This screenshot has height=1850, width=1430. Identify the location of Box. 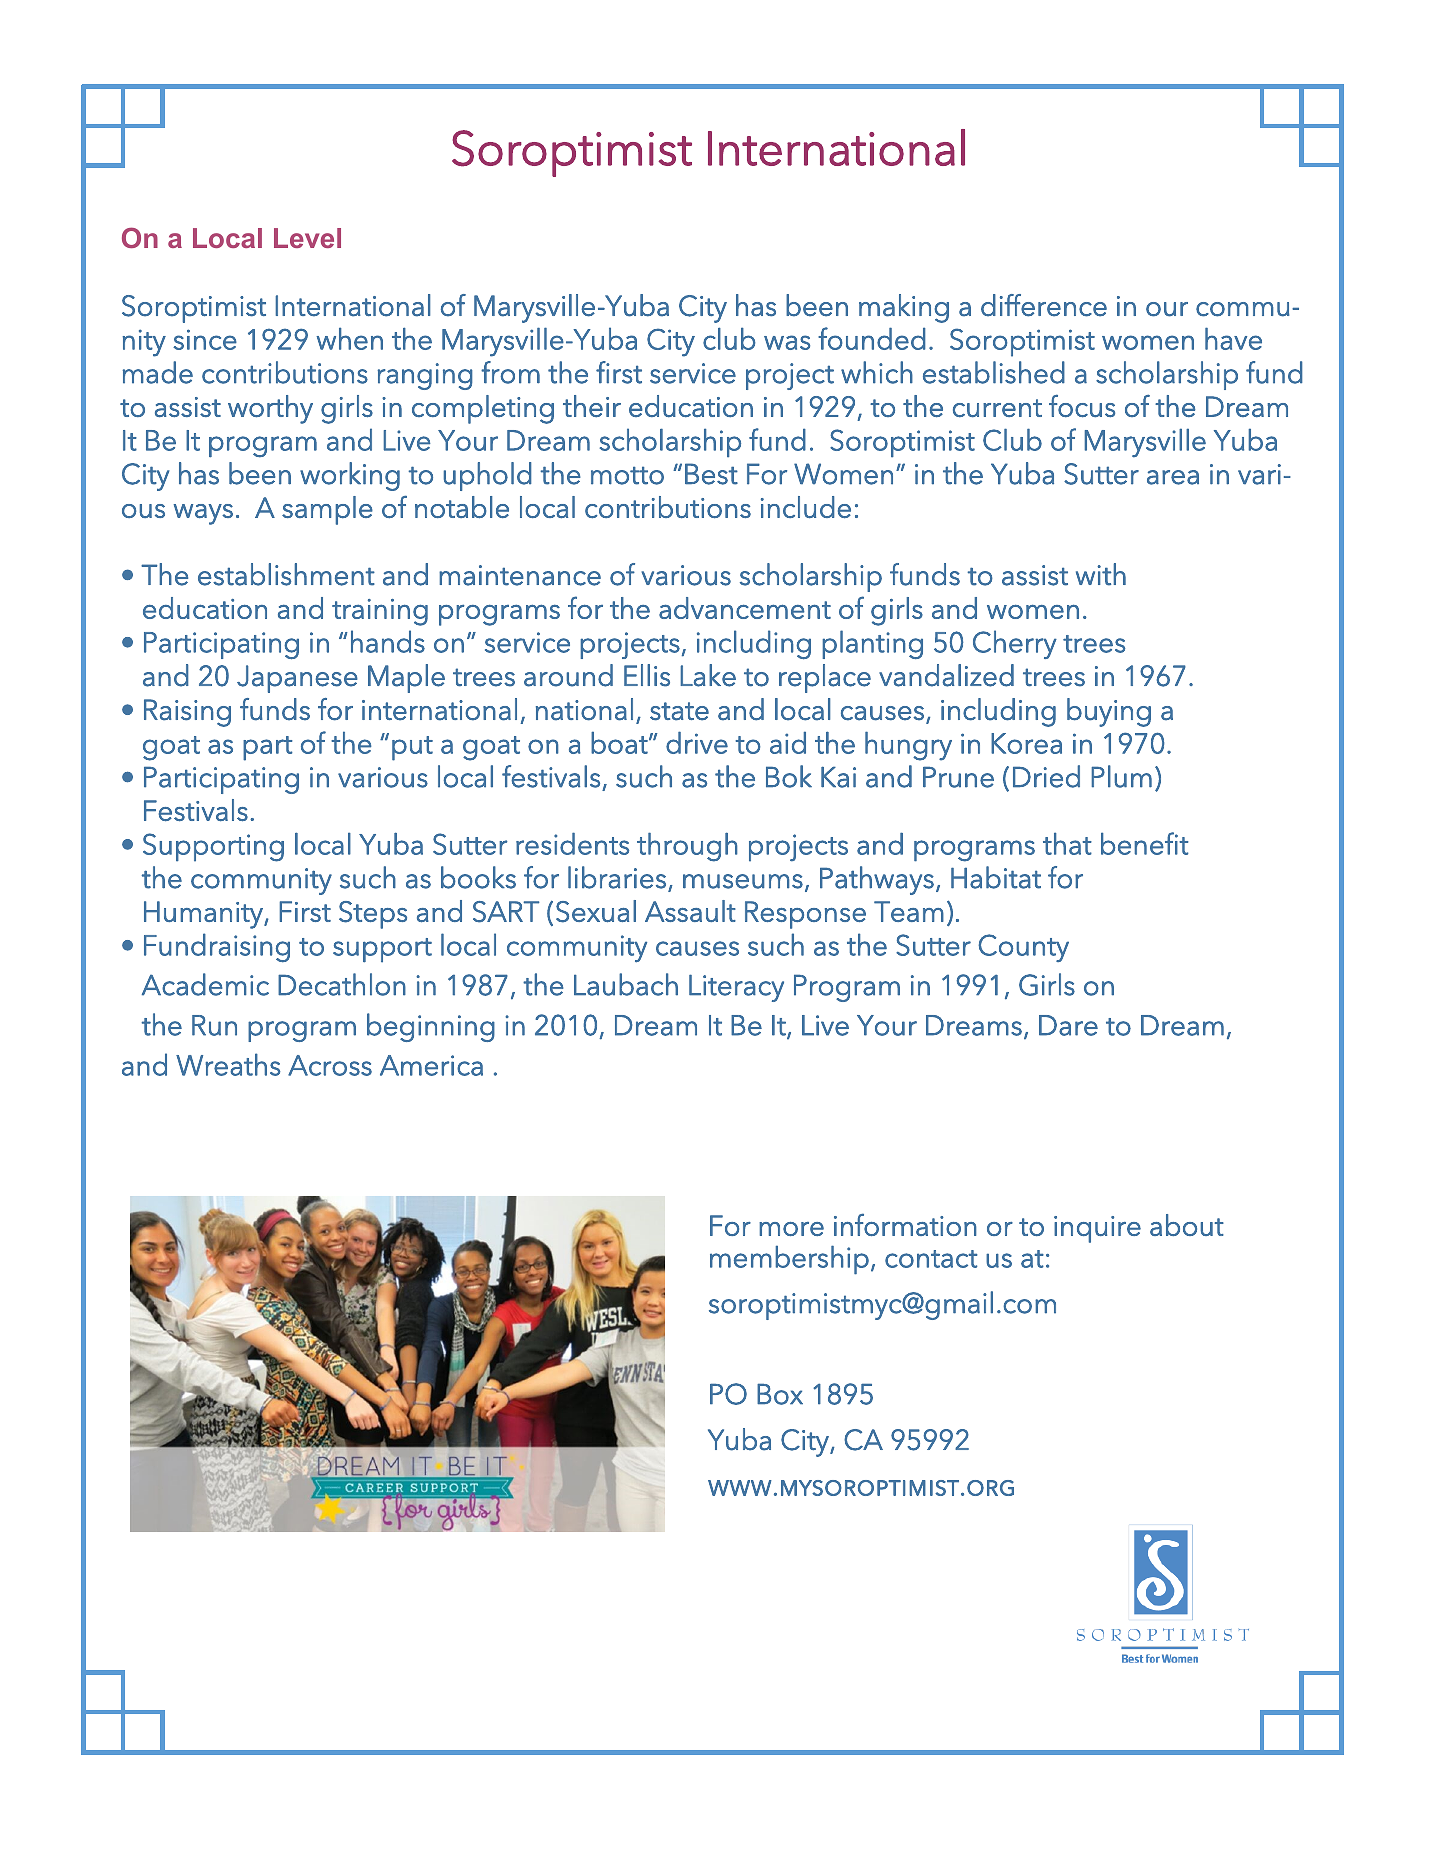
(780, 1394).
